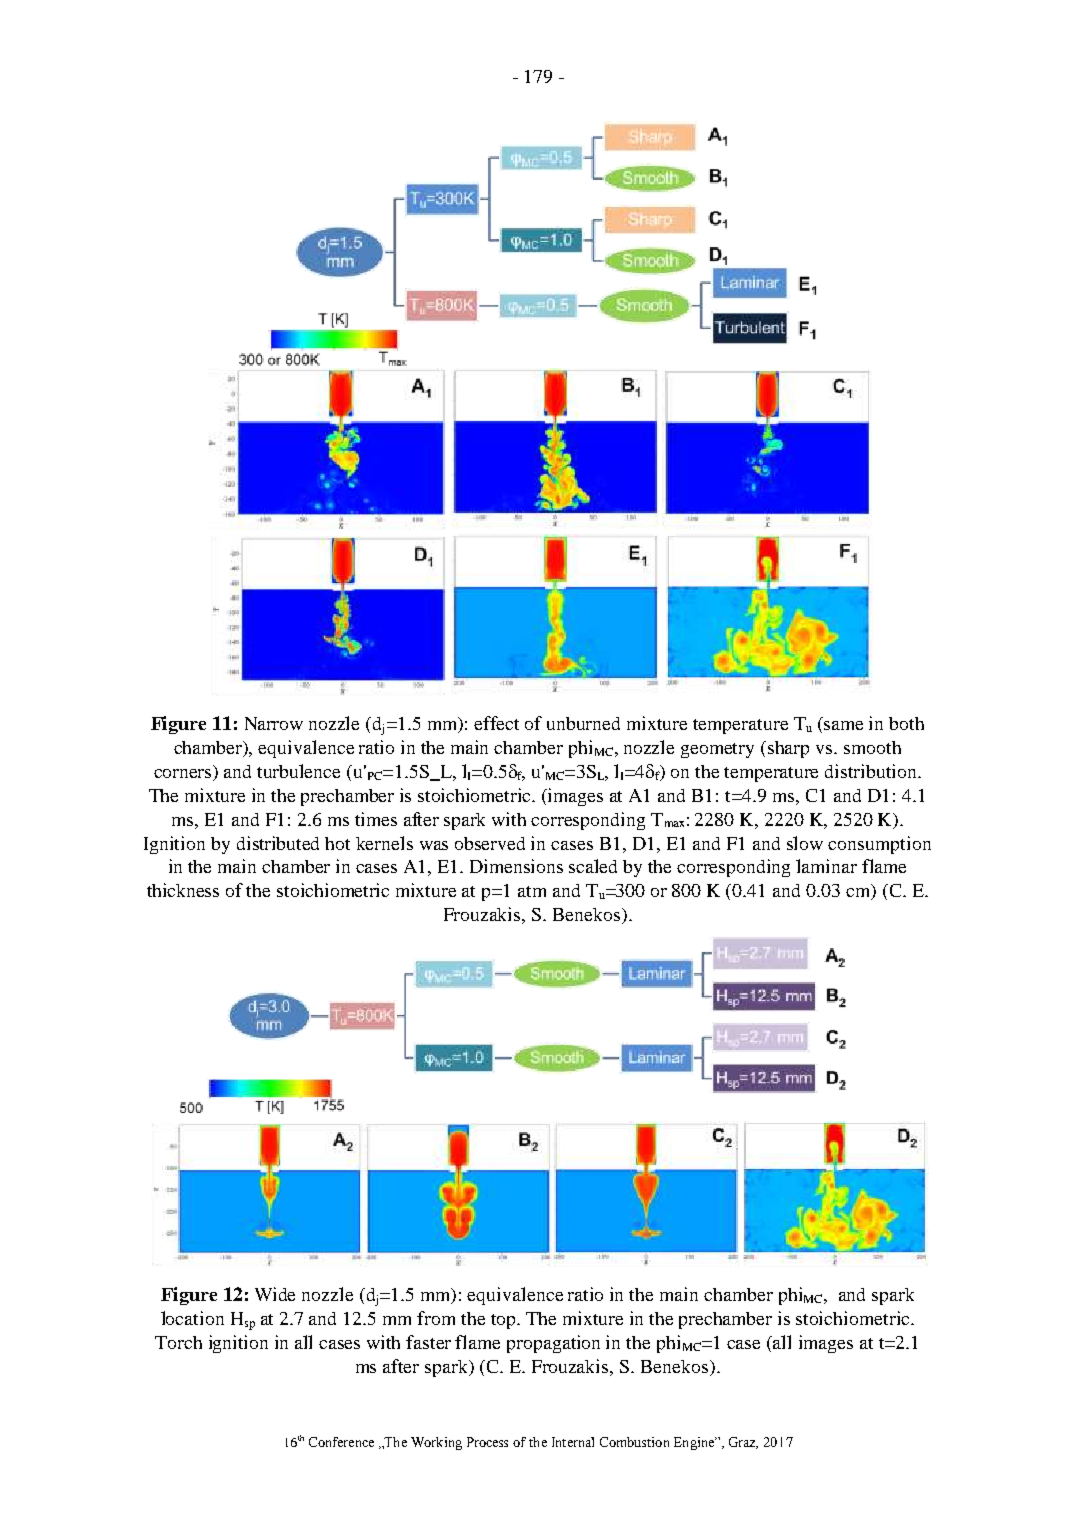 The height and width of the screenshot is (1521, 1076). What do you see at coordinates (532, 891) in the screenshot?
I see `atm` at bounding box center [532, 891].
